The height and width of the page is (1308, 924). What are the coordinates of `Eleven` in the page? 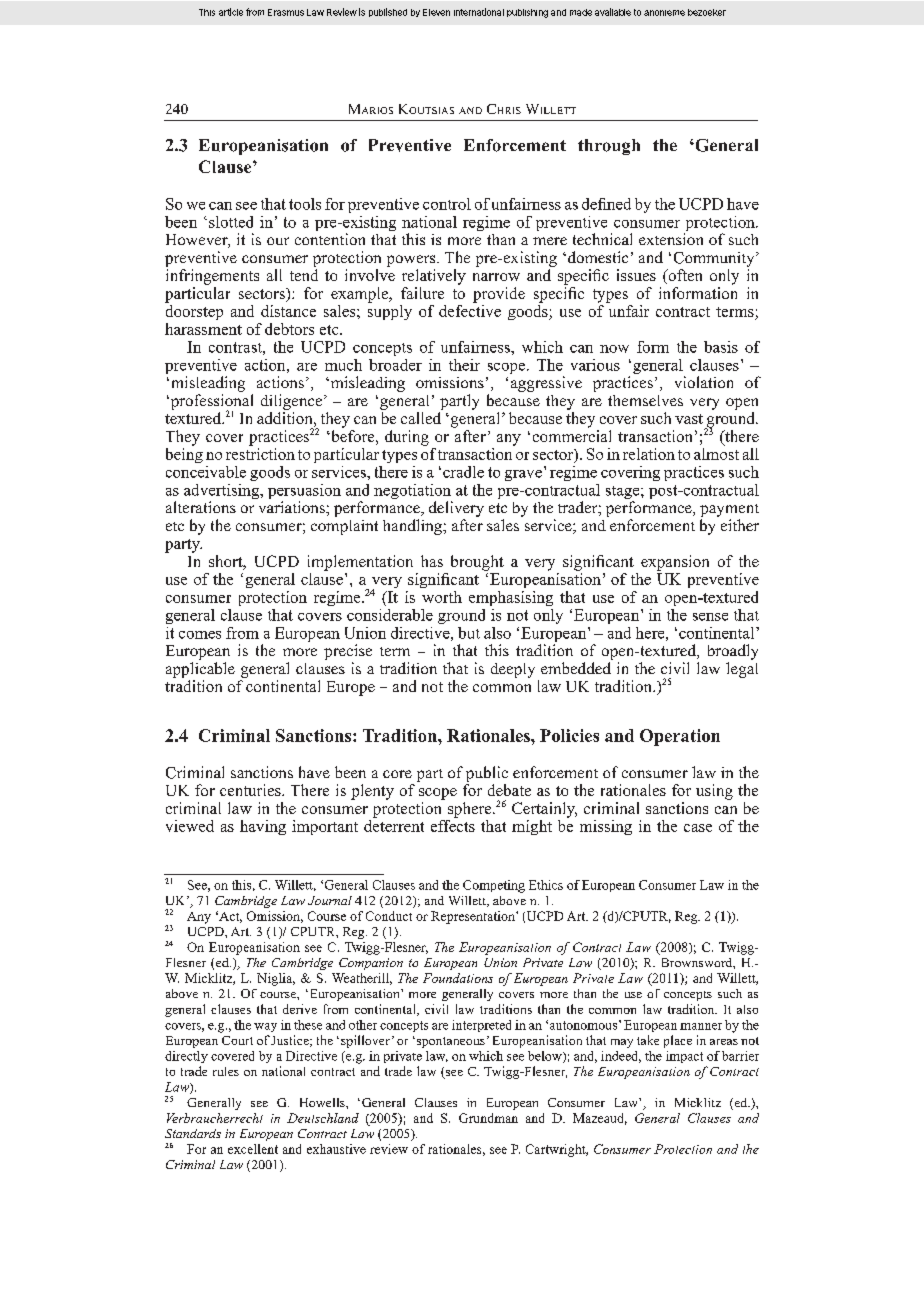 It's located at (436, 12).
